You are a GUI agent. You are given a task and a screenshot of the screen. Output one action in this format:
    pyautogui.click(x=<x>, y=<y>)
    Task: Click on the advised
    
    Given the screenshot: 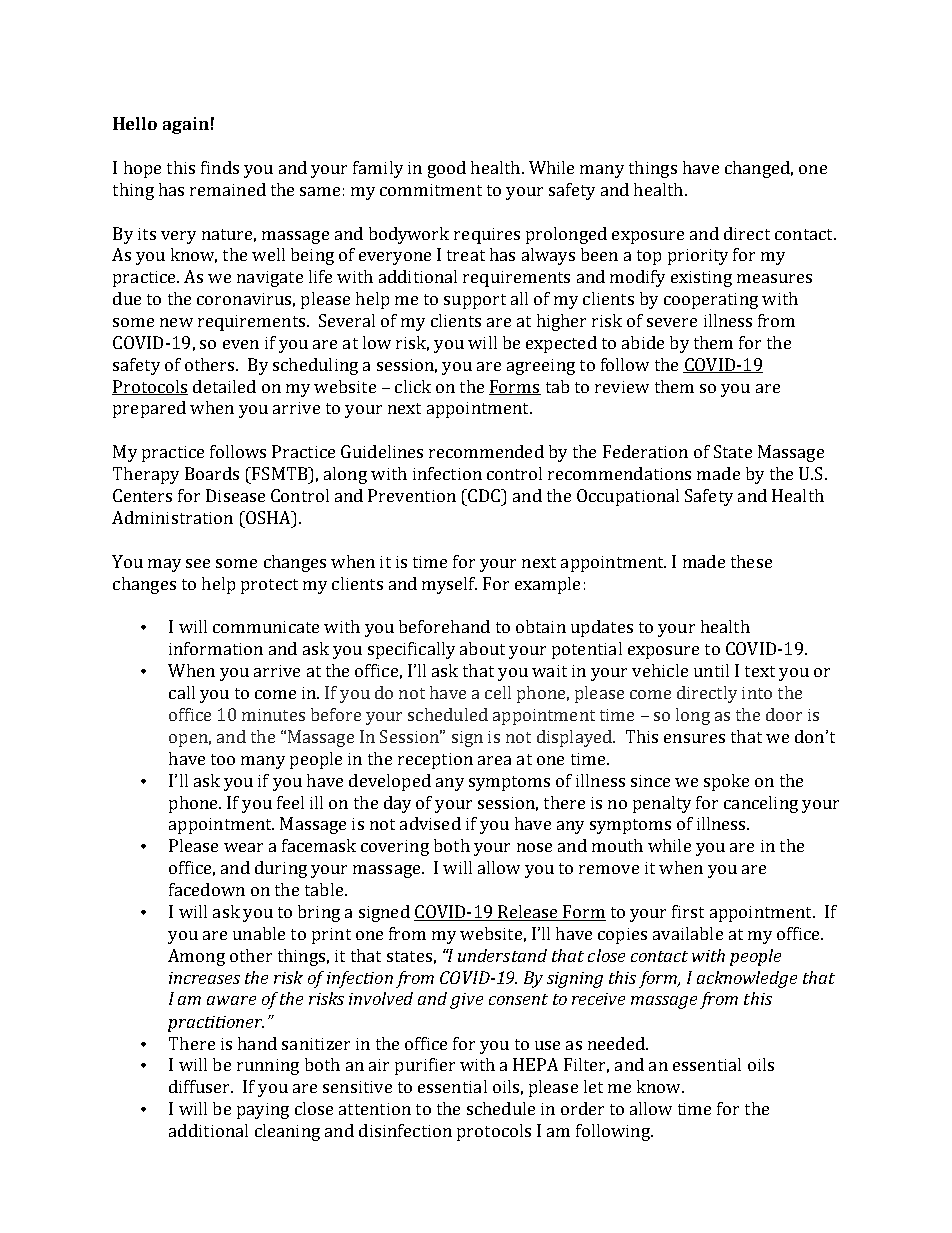 What is the action you would take?
    pyautogui.click(x=430, y=823)
